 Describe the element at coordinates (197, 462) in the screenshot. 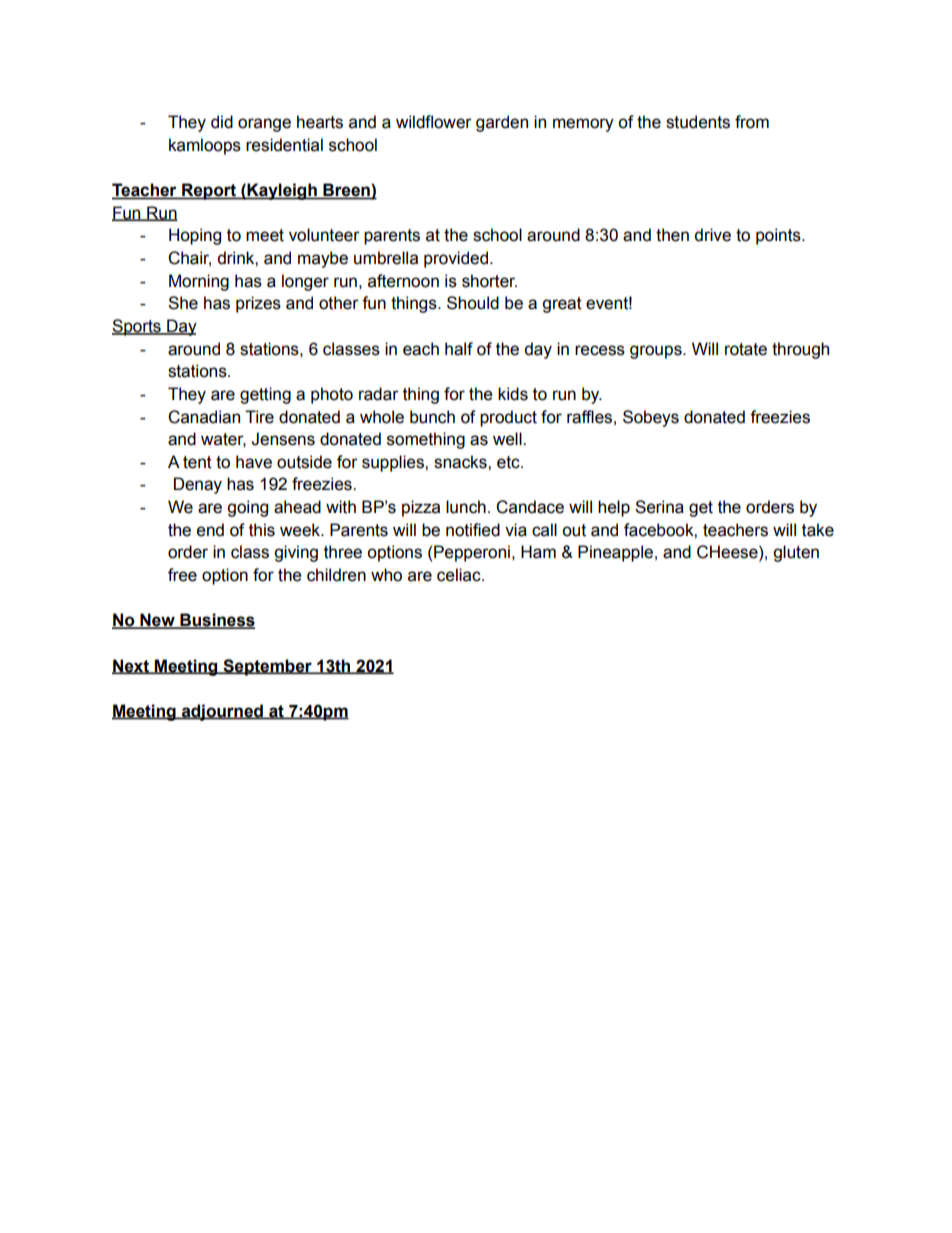

I see `tent` at that location.
